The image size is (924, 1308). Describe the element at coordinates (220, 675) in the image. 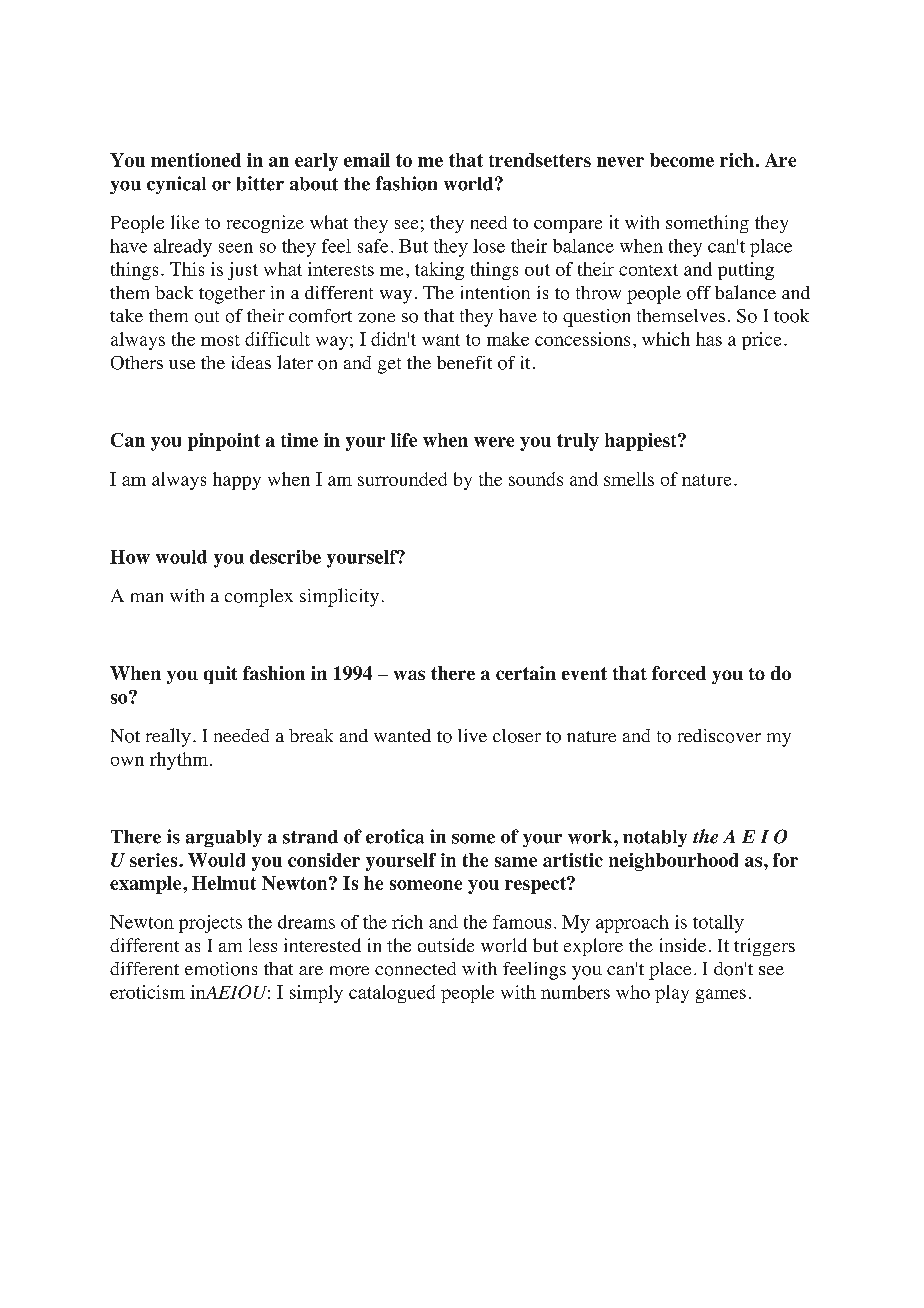

I see `quit` at that location.
